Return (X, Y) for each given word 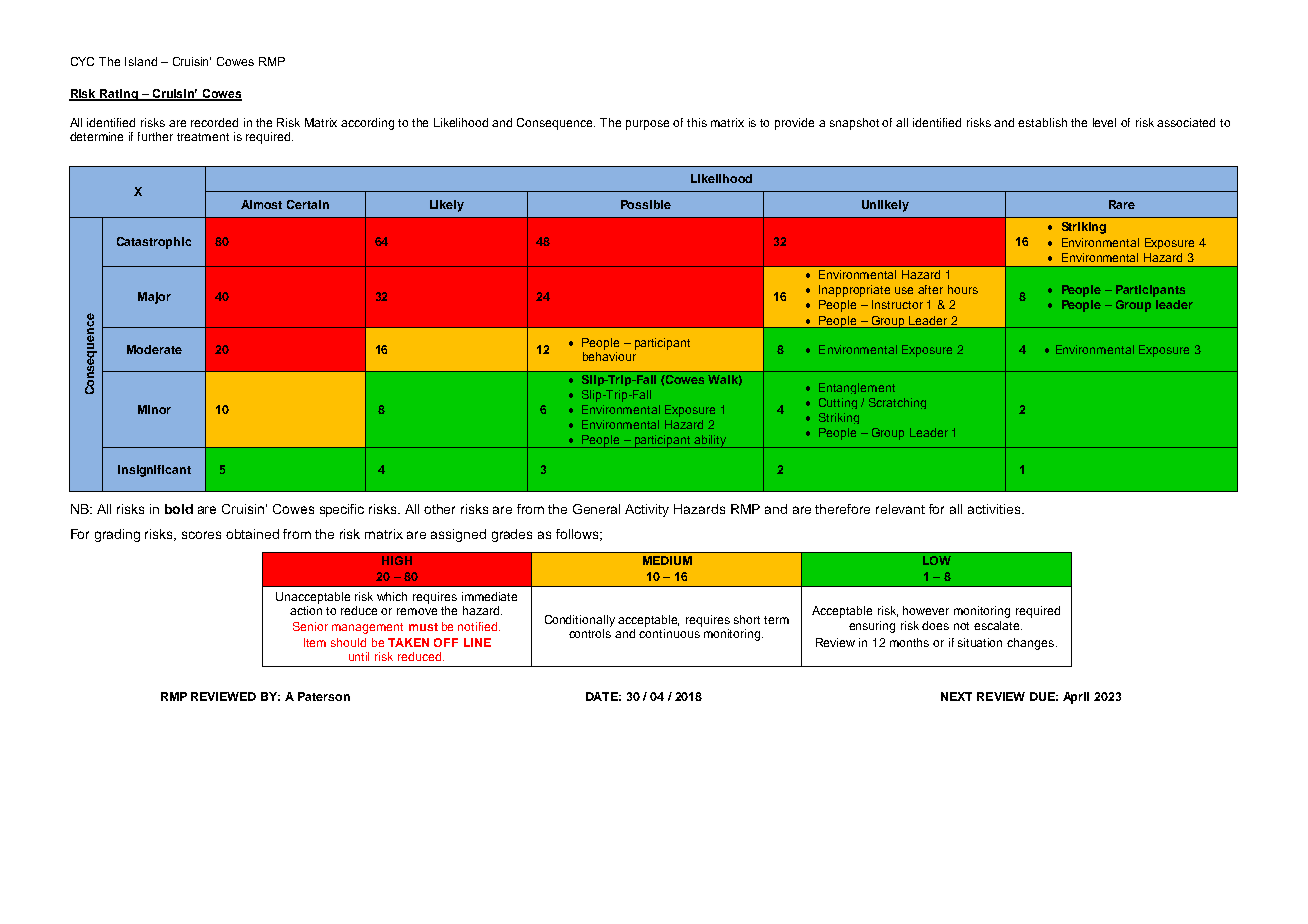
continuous (669, 633)
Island (141, 61)
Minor (154, 409)
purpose (647, 125)
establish (1042, 122)
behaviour (609, 356)
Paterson (324, 696)
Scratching (897, 403)
